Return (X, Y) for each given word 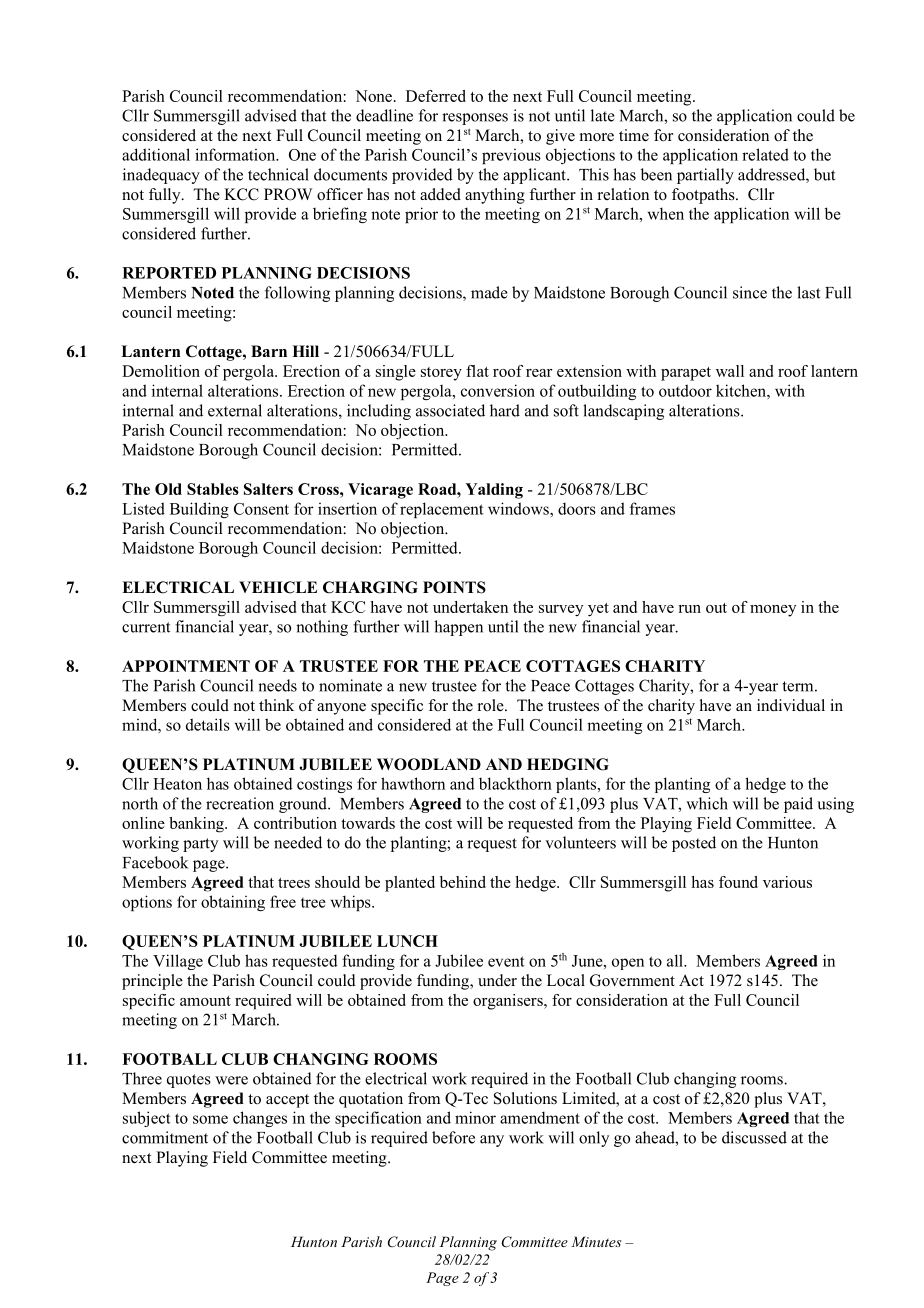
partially (705, 176)
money (773, 611)
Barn (269, 351)
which (707, 803)
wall (730, 371)
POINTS (454, 587)
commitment (165, 1137)
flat (477, 371)
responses (475, 119)
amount (205, 1001)
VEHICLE (278, 587)
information (236, 154)
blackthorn (515, 783)
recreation (240, 803)
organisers (509, 1002)
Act (691, 980)
